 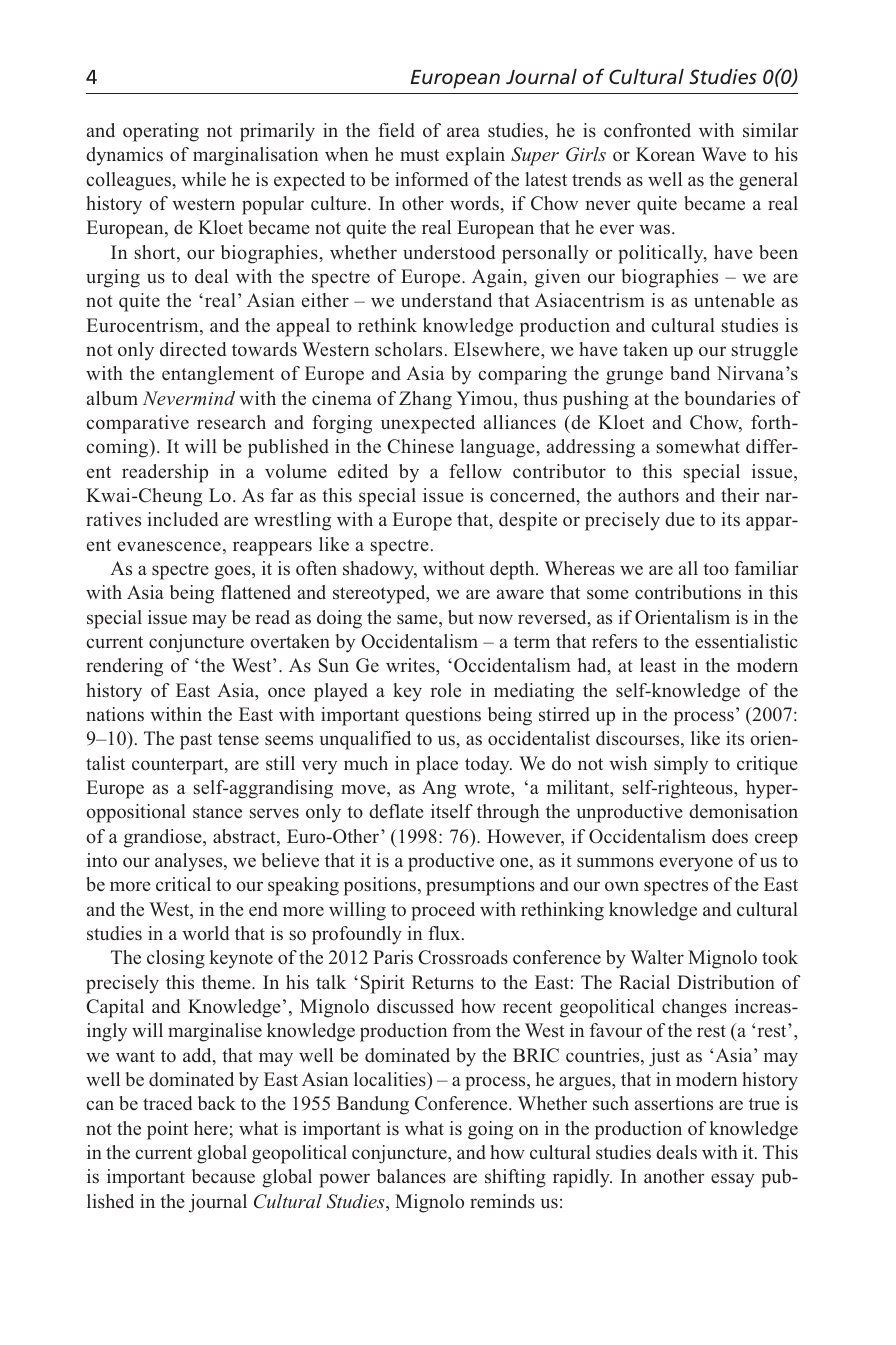 I want to click on boundaries, so click(x=729, y=398).
